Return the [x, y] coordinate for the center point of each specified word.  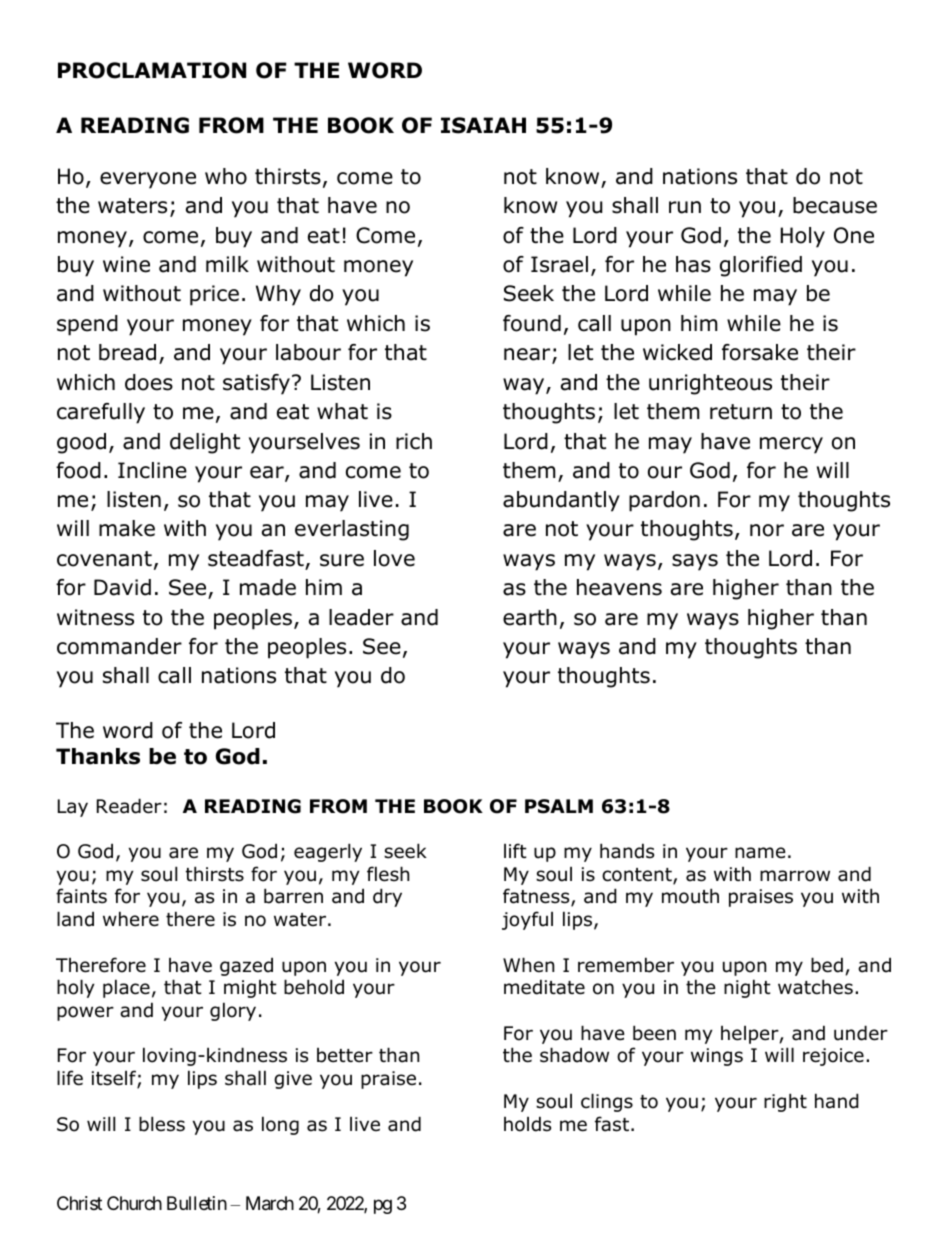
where [131, 919]
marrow [795, 876]
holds [527, 1124]
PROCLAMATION [152, 70]
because [835, 205]
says [695, 562]
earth [530, 617]
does [149, 382]
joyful [527, 920]
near [528, 356]
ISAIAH [483, 125]
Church [134, 1203]
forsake [760, 352]
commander [119, 646]
